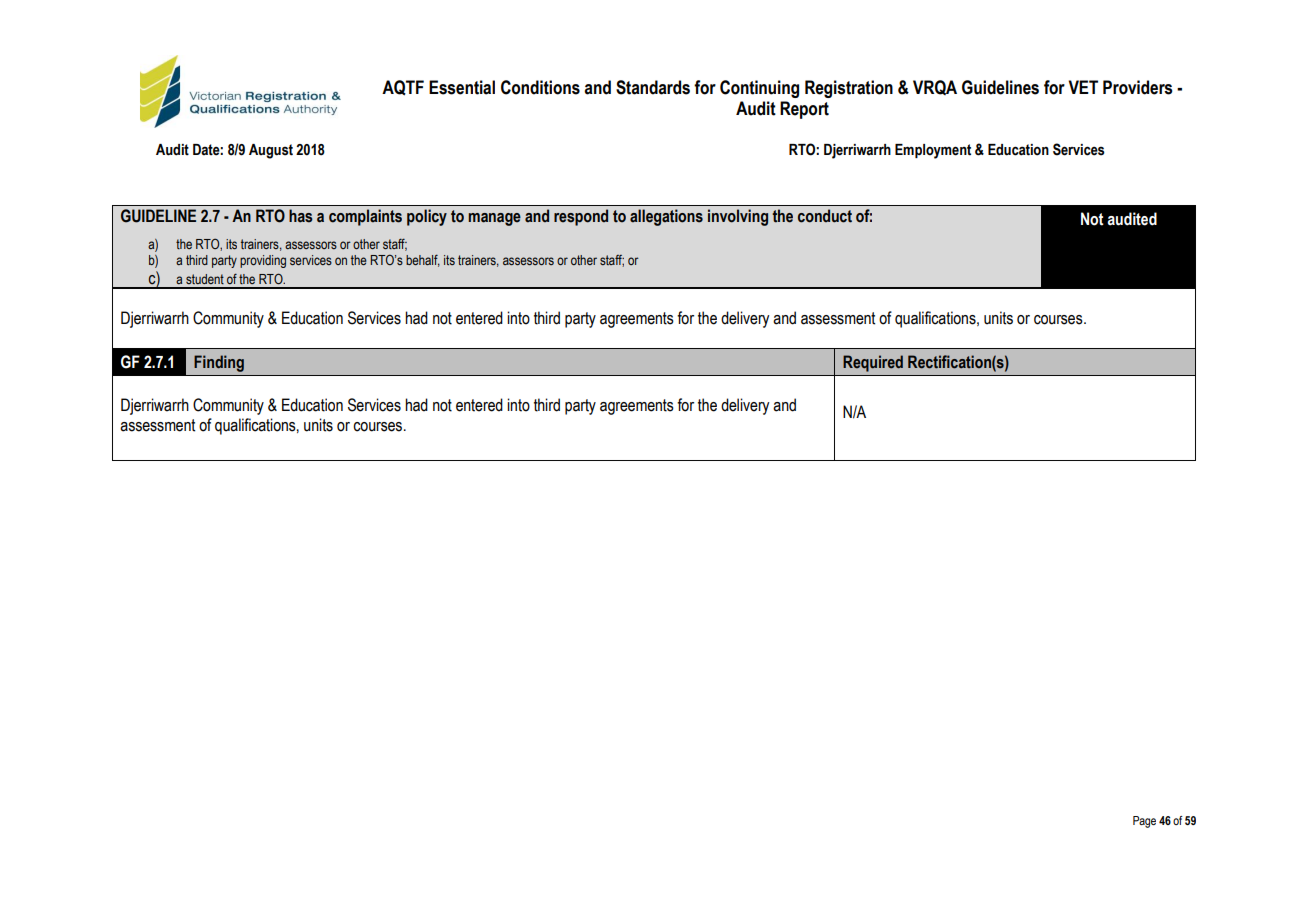 The image size is (1308, 924). What do you see at coordinates (738, 217) in the document?
I see `involving` at bounding box center [738, 217].
